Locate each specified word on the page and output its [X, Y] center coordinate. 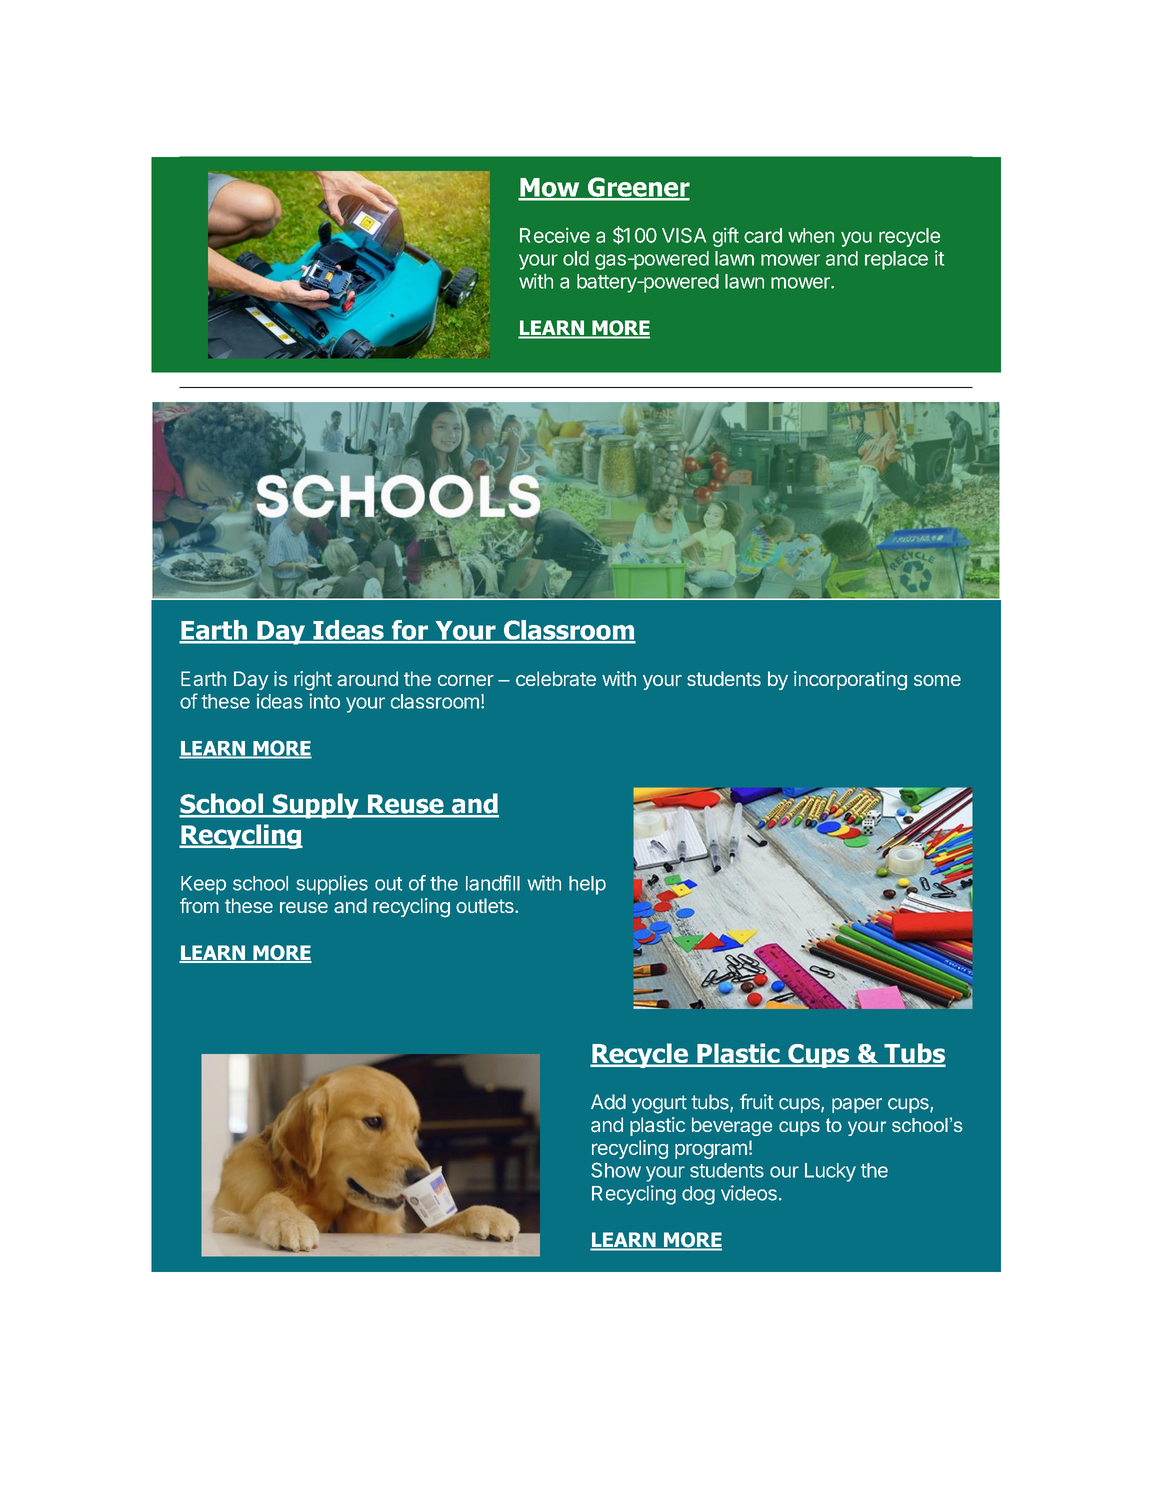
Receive [555, 235]
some [937, 680]
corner [466, 680]
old [576, 258]
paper [857, 1105]
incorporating [850, 680]
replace [896, 260]
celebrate [556, 678]
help [587, 885]
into [324, 701]
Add [608, 1102]
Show [616, 1170]
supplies [332, 885]
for [409, 630]
